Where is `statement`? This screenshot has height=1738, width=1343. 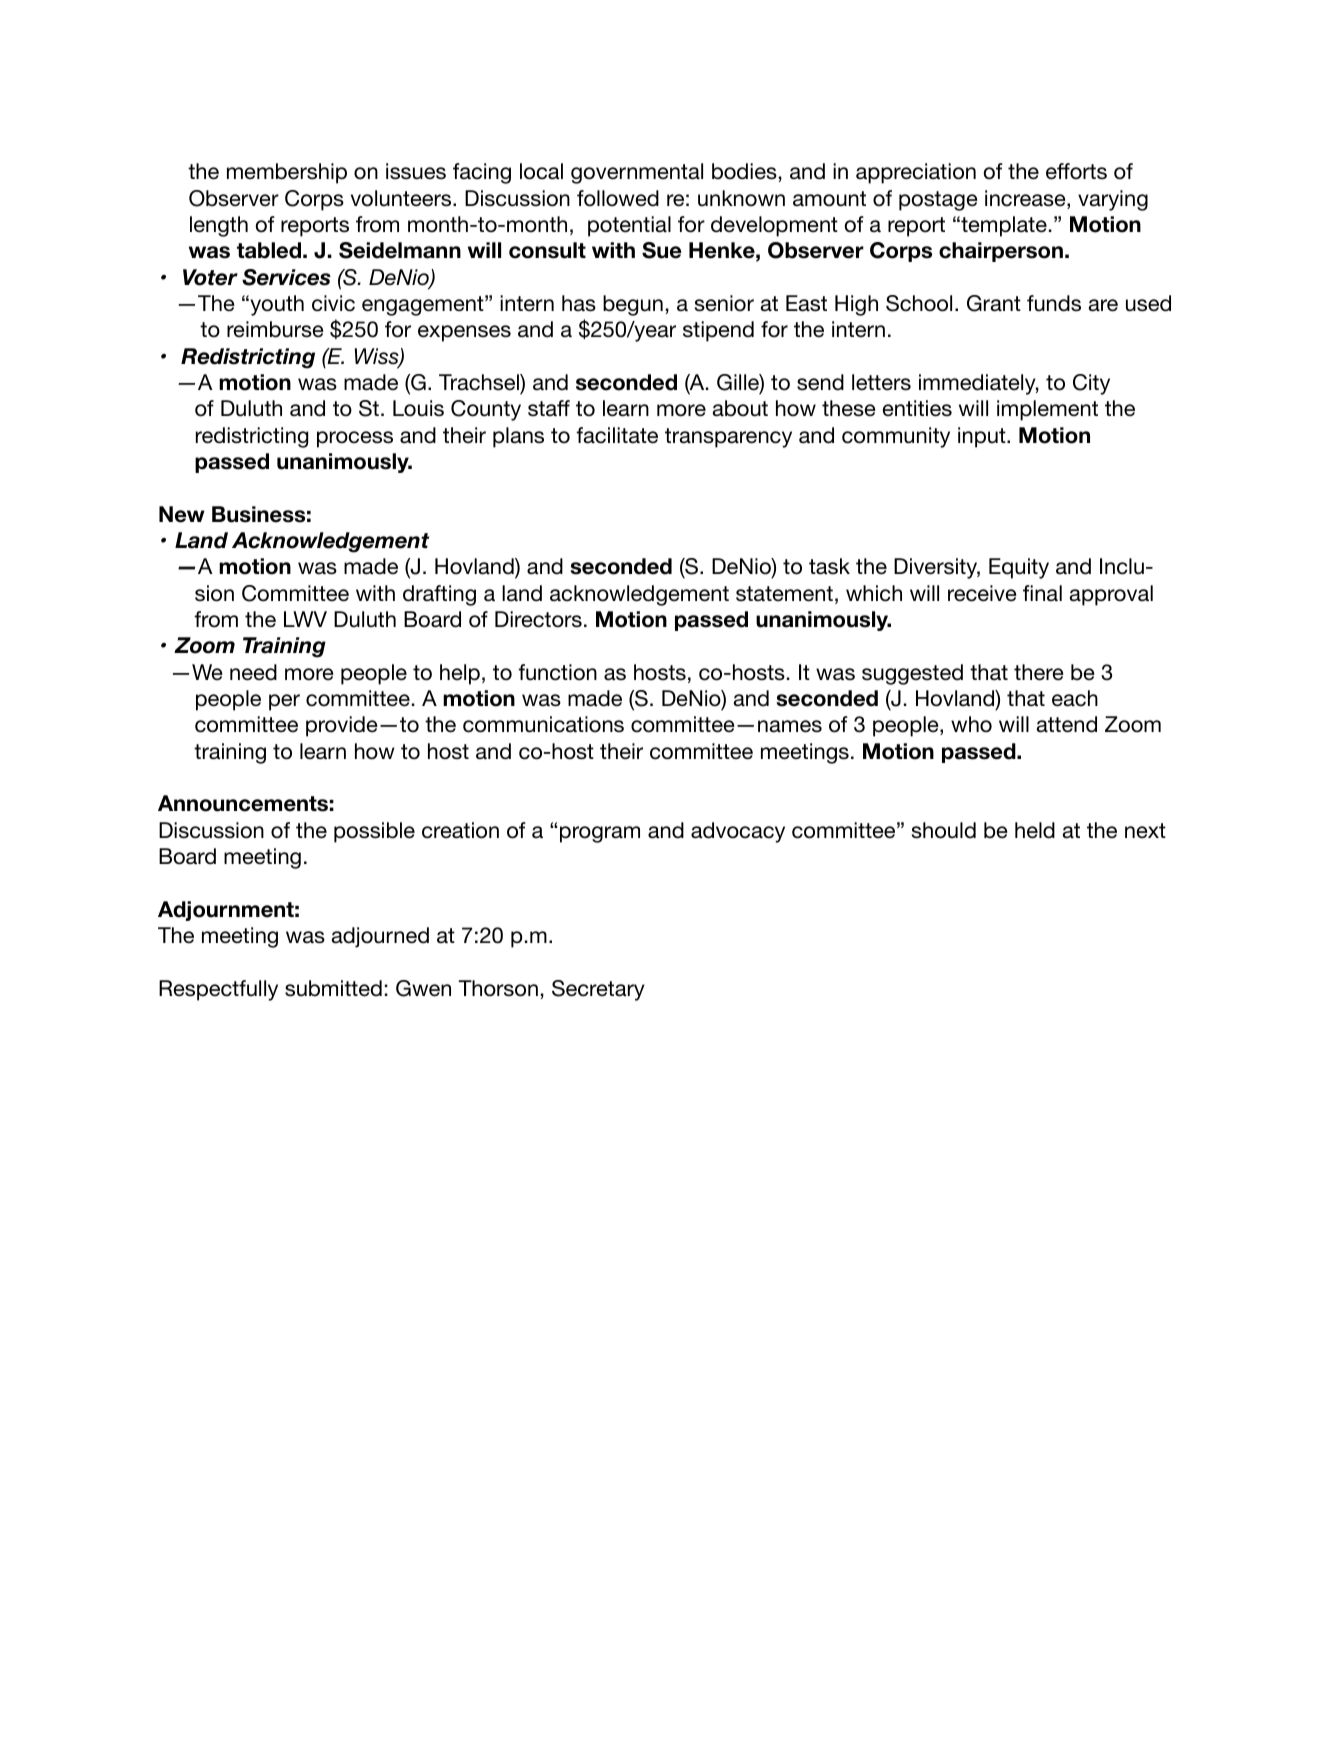
statement is located at coordinates (784, 594).
